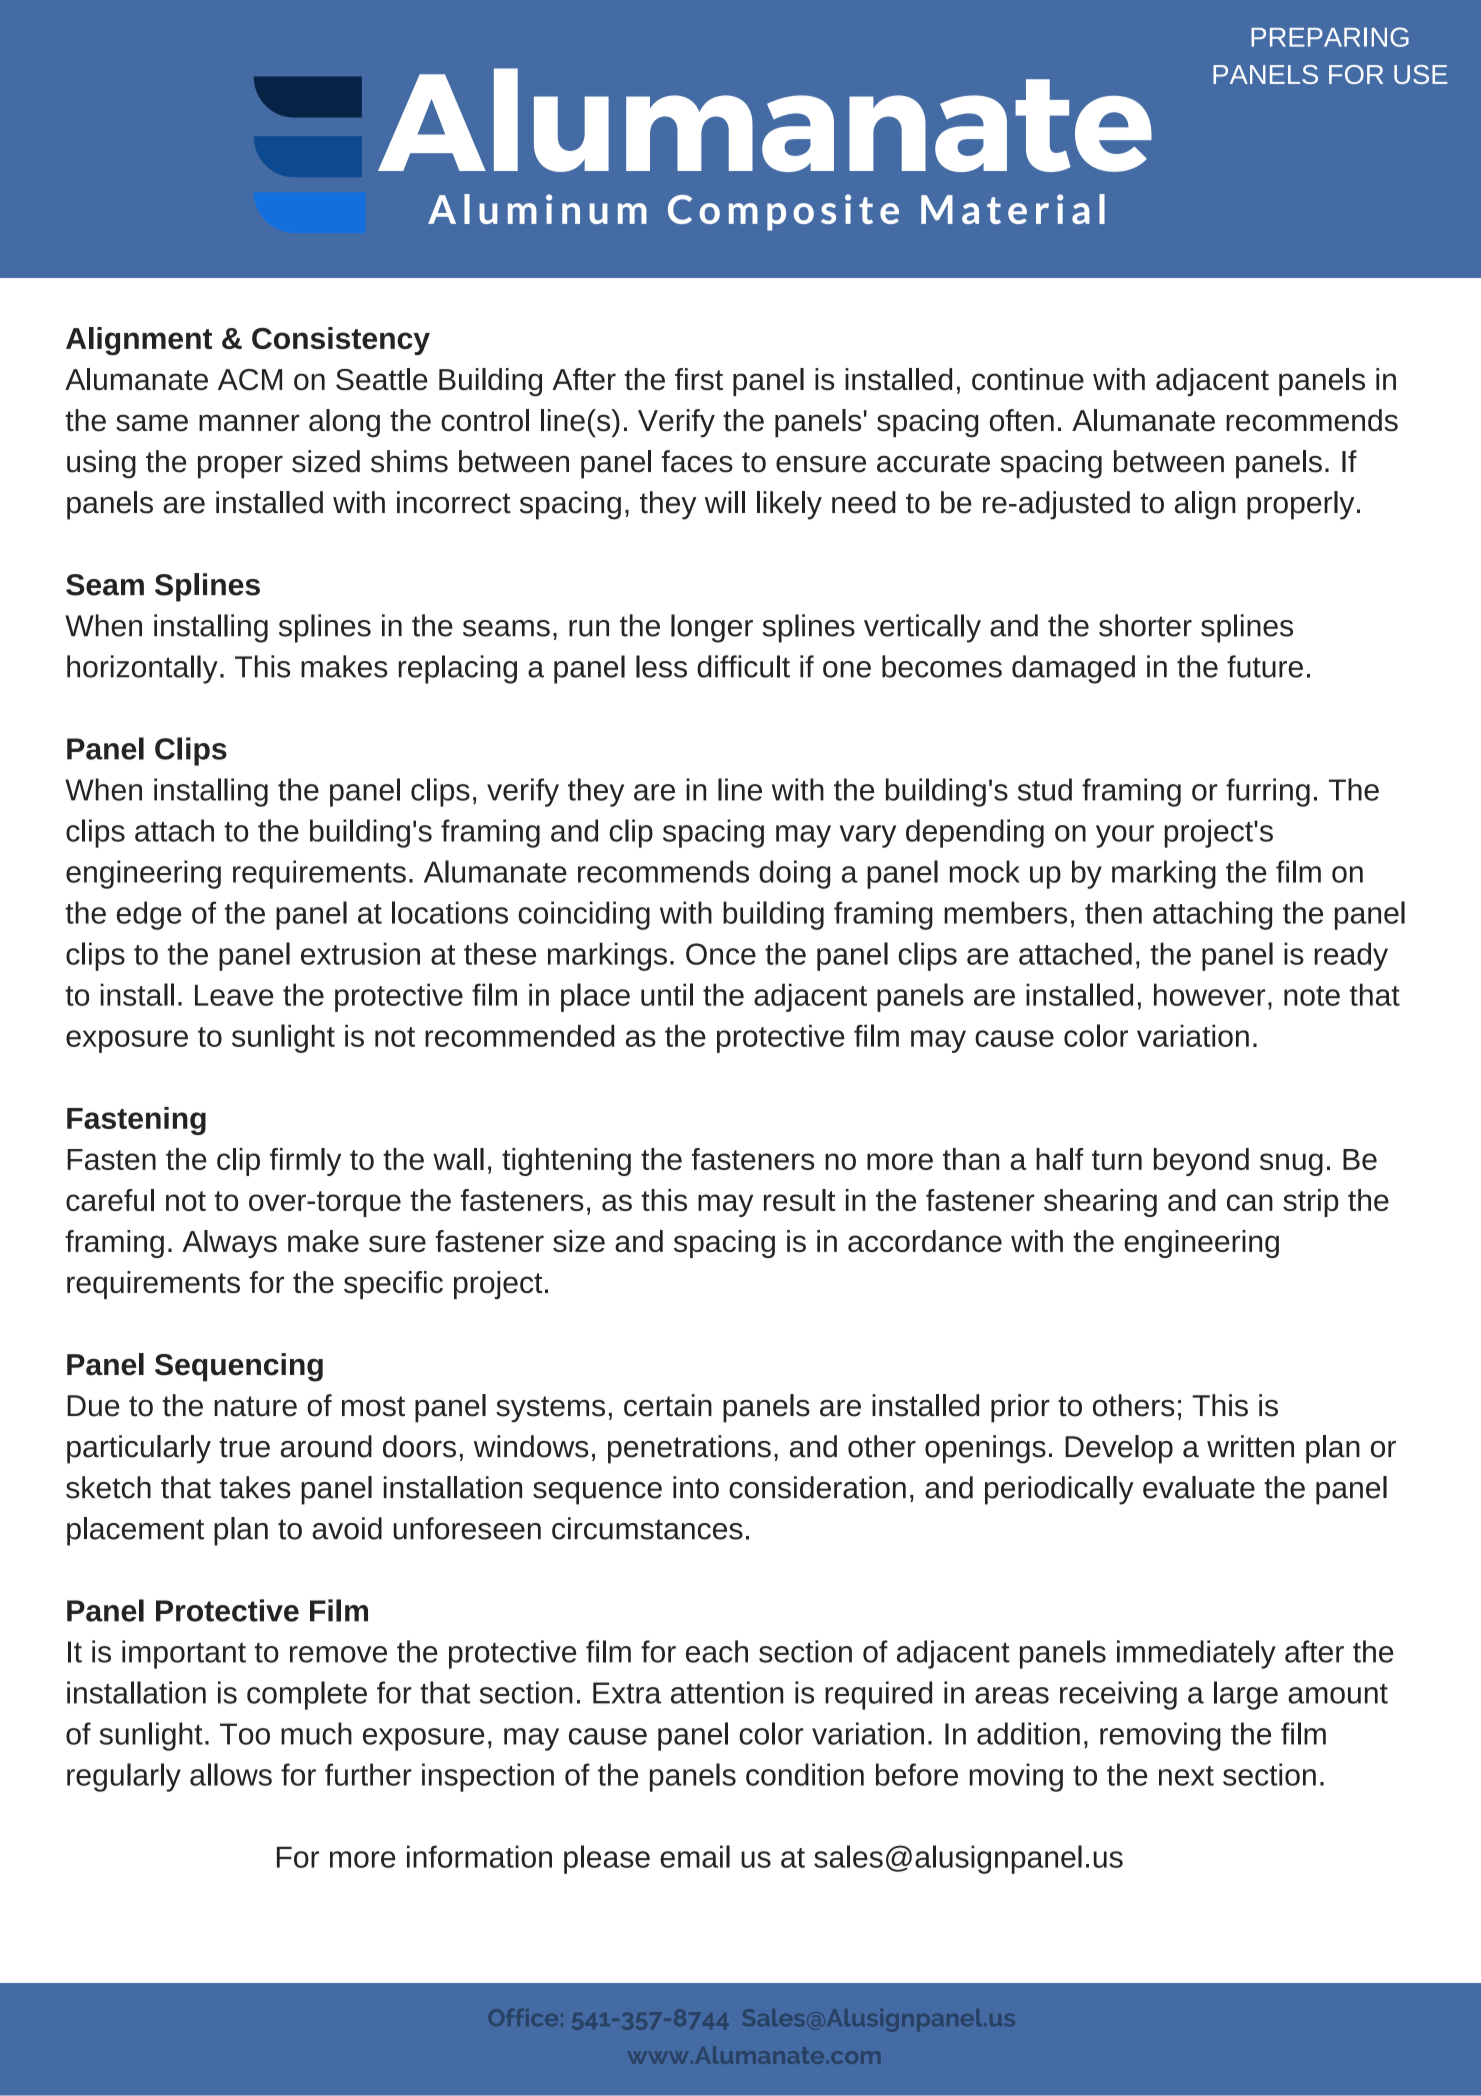  Describe the element at coordinates (1250, 1202) in the screenshot. I see `can` at that location.
